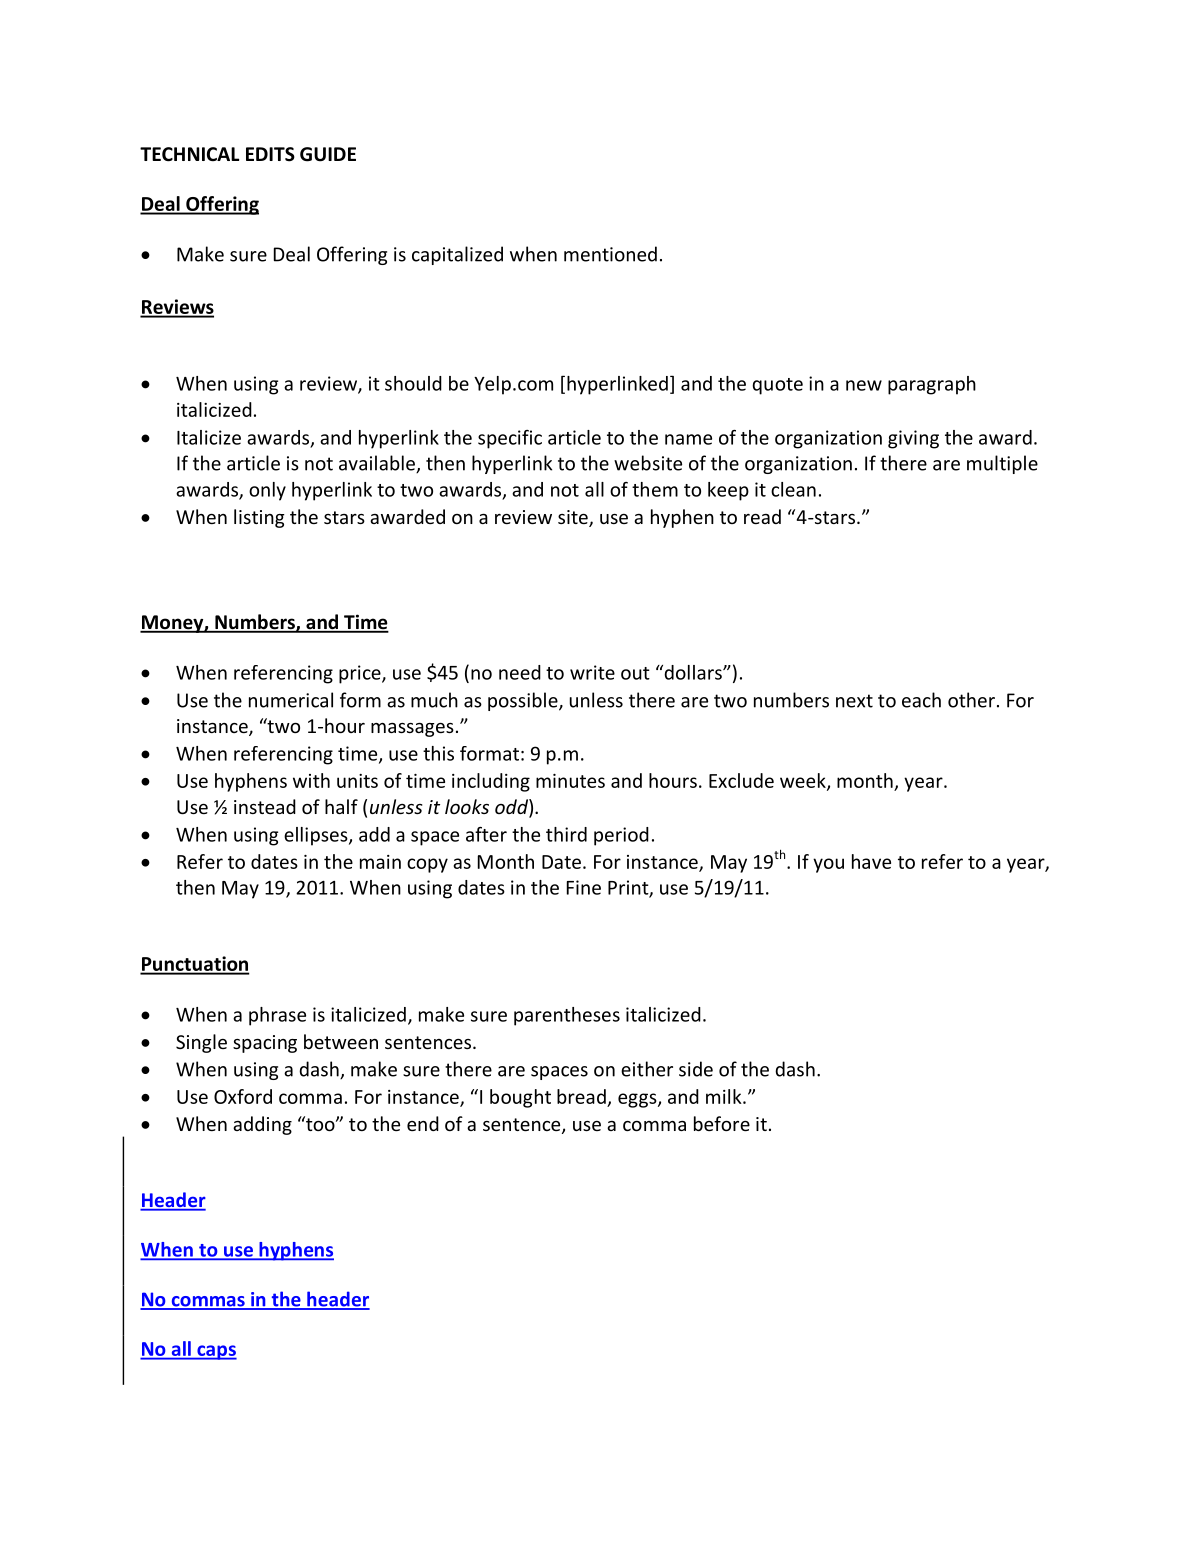 This screenshot has height=1545, width=1194. I want to click on either, so click(647, 1069).
